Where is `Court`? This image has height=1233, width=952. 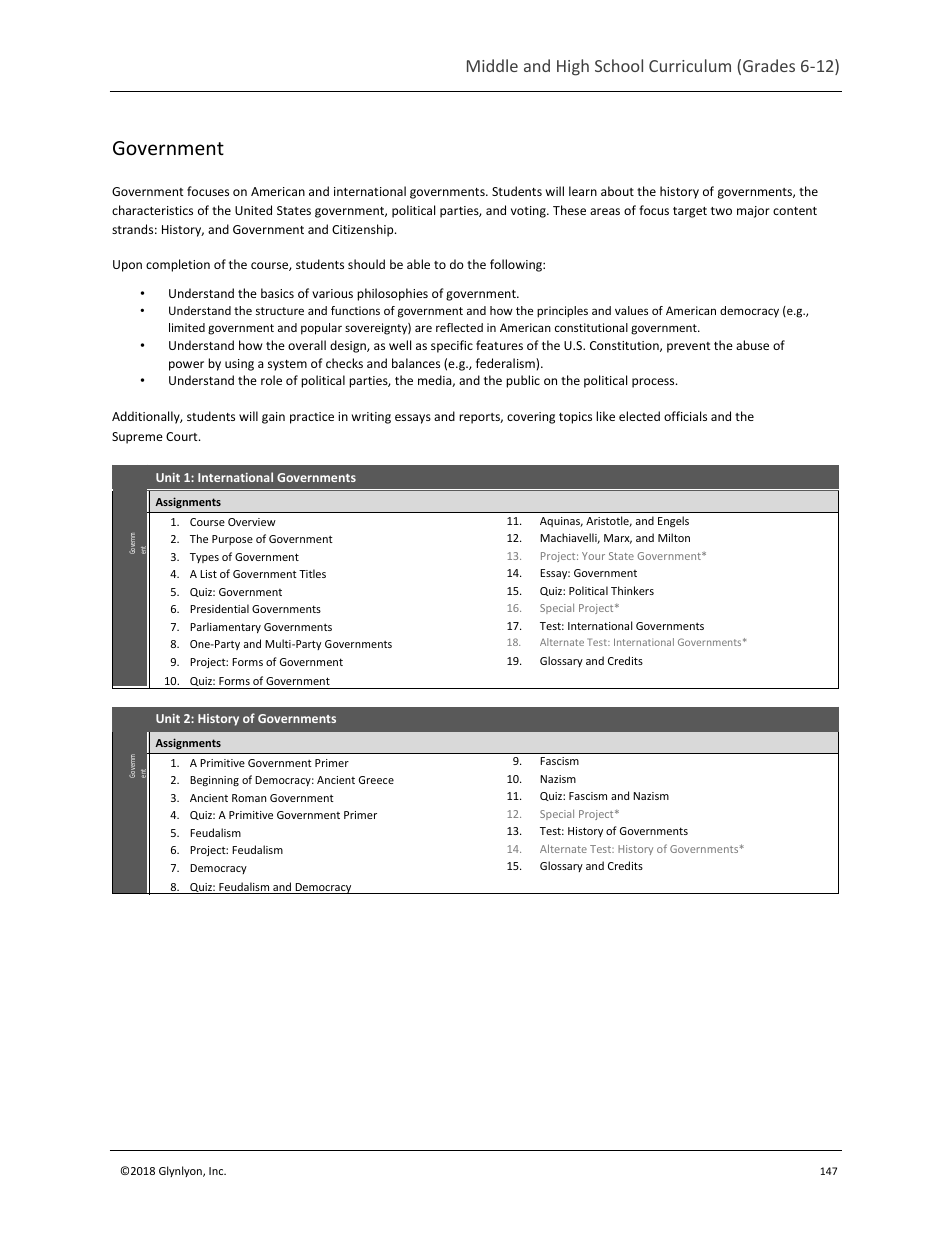
Court is located at coordinates (183, 436).
